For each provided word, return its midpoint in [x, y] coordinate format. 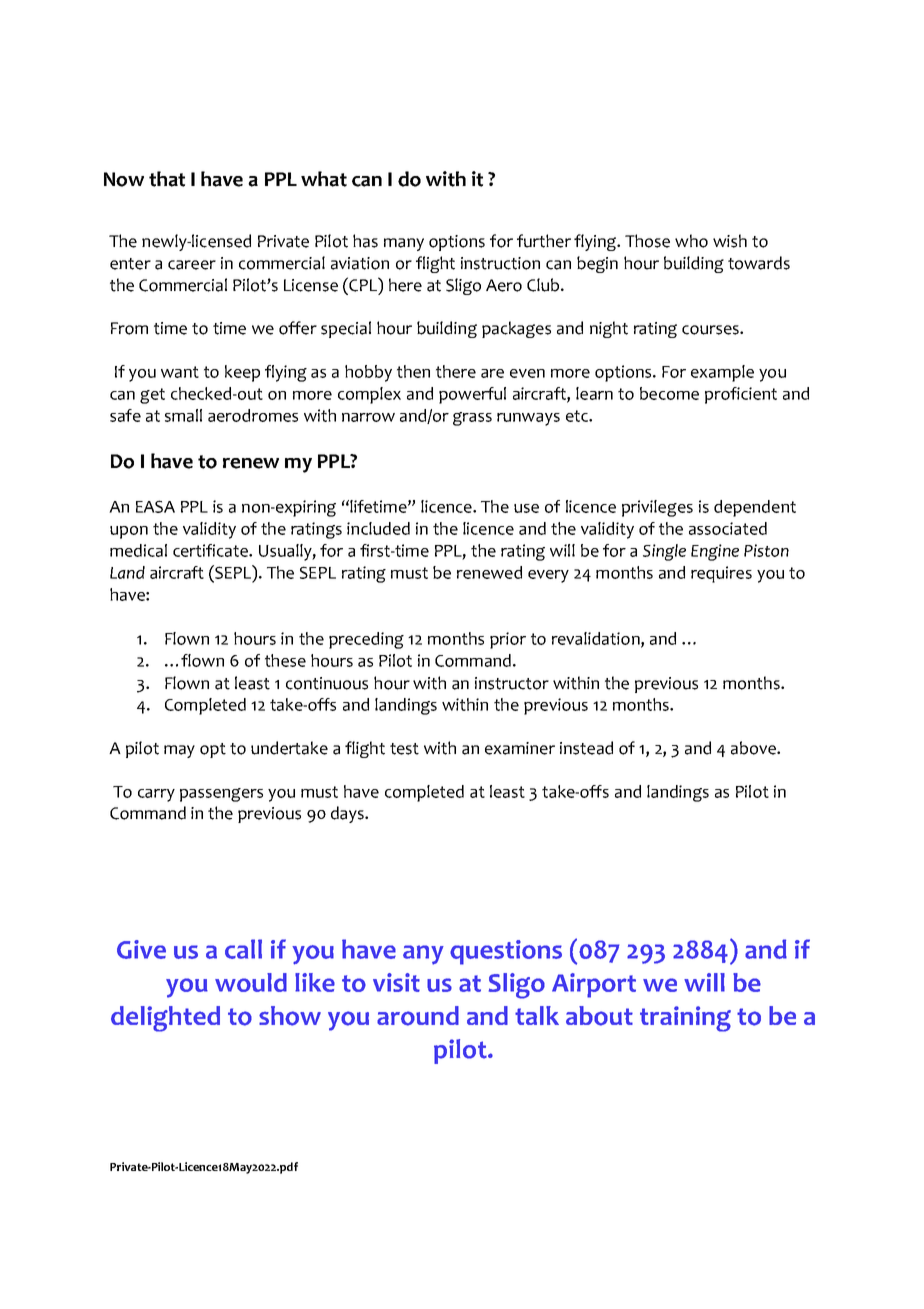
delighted [165, 1019]
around [418, 1016]
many [404, 244]
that [167, 179]
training [685, 1019]
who [691, 241]
